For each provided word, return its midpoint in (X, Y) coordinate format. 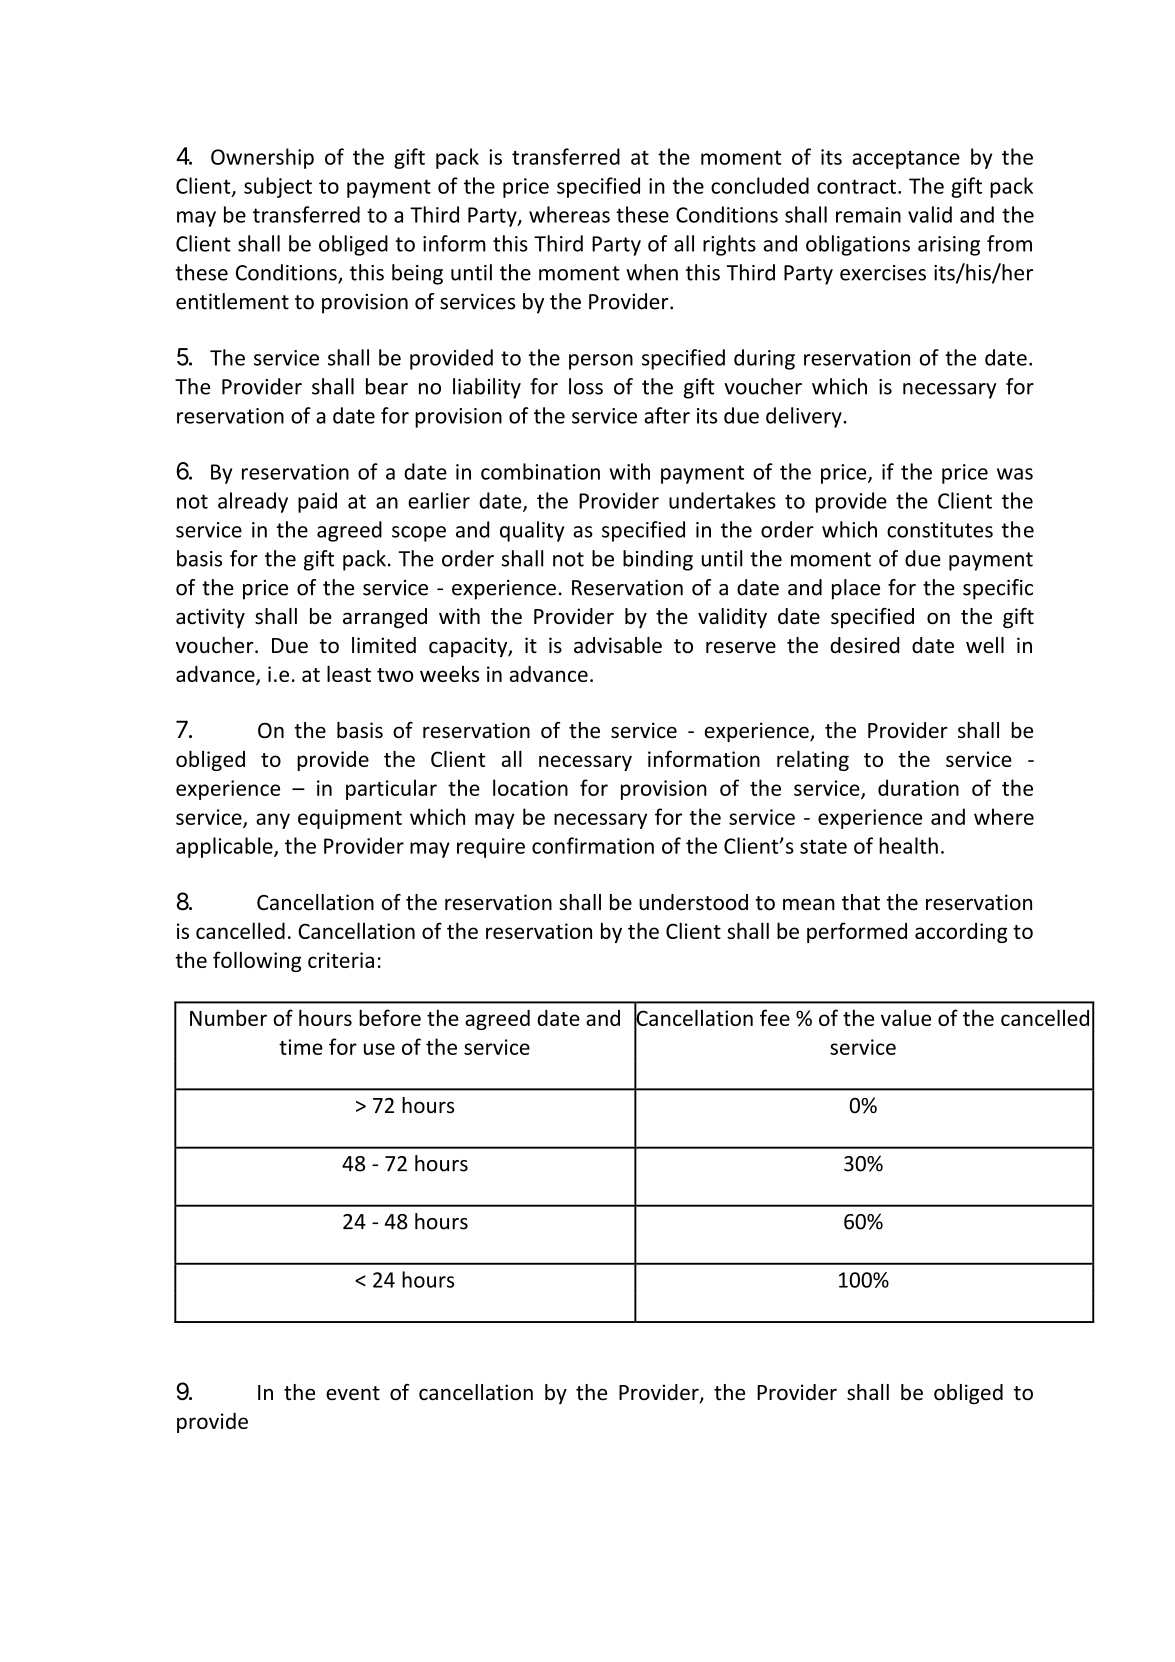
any (273, 821)
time (301, 1047)
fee (775, 1017)
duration (918, 787)
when (652, 272)
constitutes (940, 530)
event (353, 1393)
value (906, 1017)
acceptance (906, 160)
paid (317, 502)
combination (540, 471)
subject (278, 187)
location (530, 787)
